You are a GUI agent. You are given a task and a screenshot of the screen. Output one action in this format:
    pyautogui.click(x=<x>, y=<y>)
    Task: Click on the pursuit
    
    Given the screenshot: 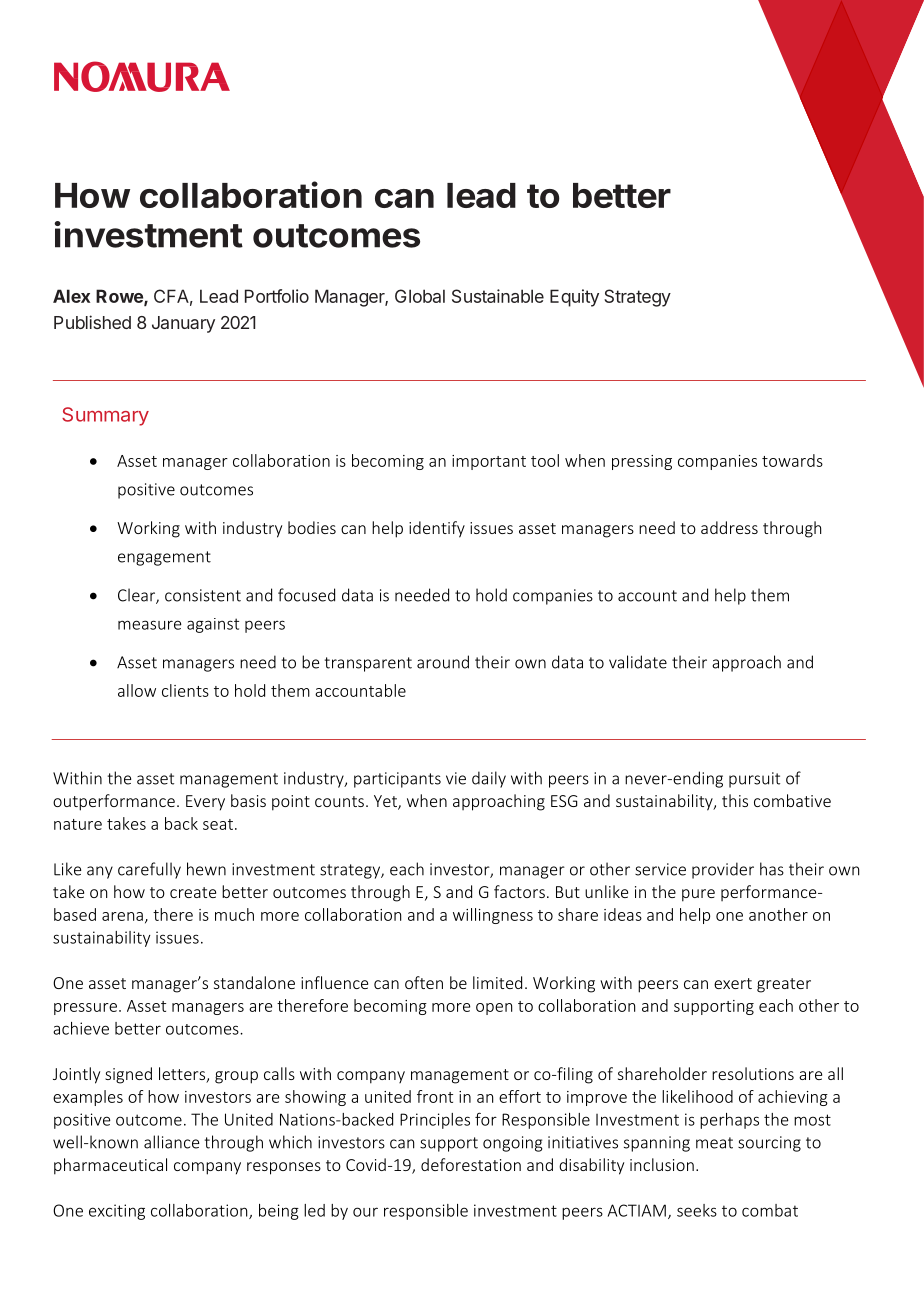 What is the action you would take?
    pyautogui.click(x=754, y=780)
